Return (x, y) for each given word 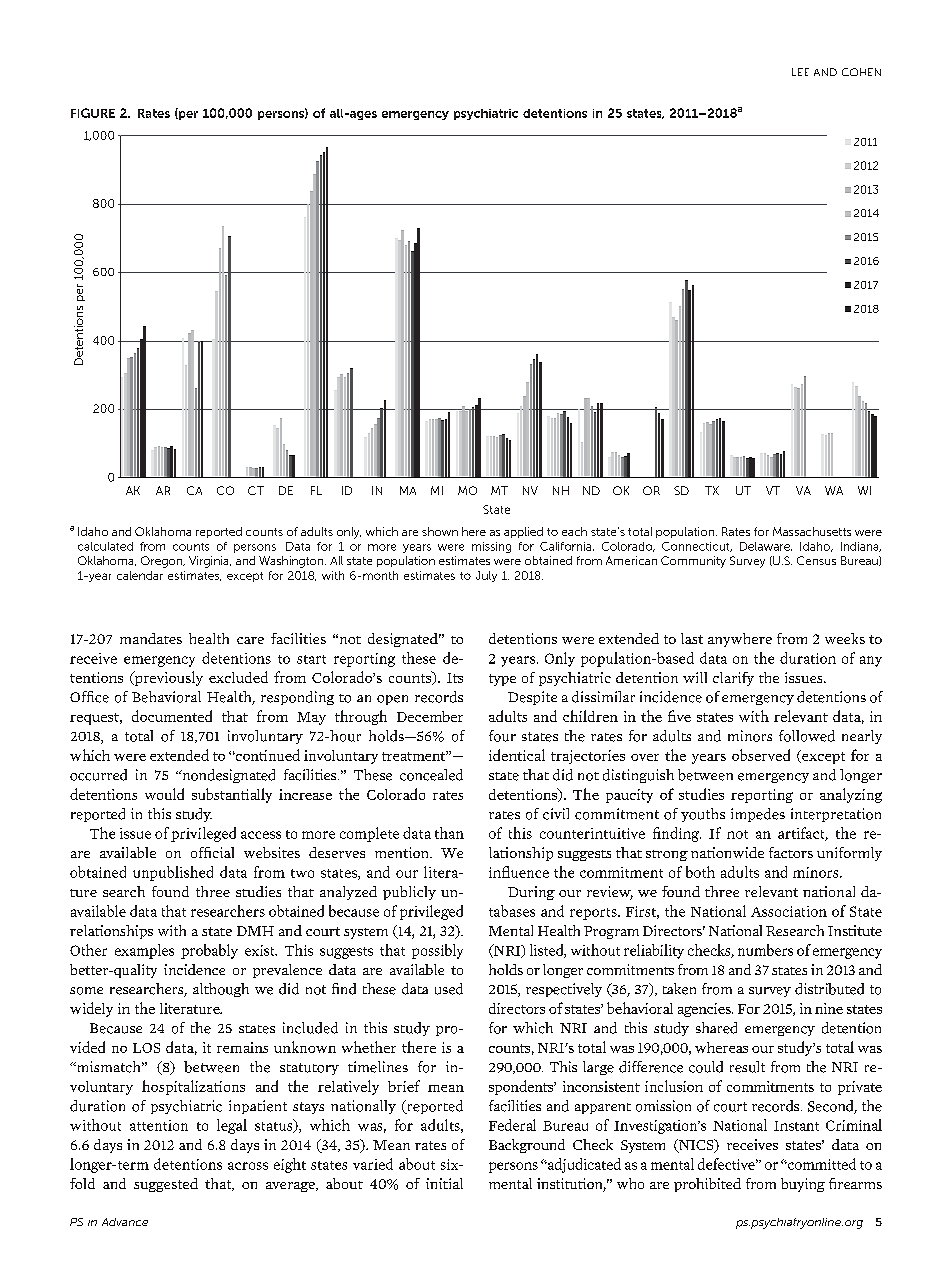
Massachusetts (812, 531)
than (449, 833)
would (164, 794)
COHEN (861, 72)
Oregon (163, 562)
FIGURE (93, 113)
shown (440, 531)
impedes (758, 815)
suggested (166, 1185)
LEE (800, 72)
